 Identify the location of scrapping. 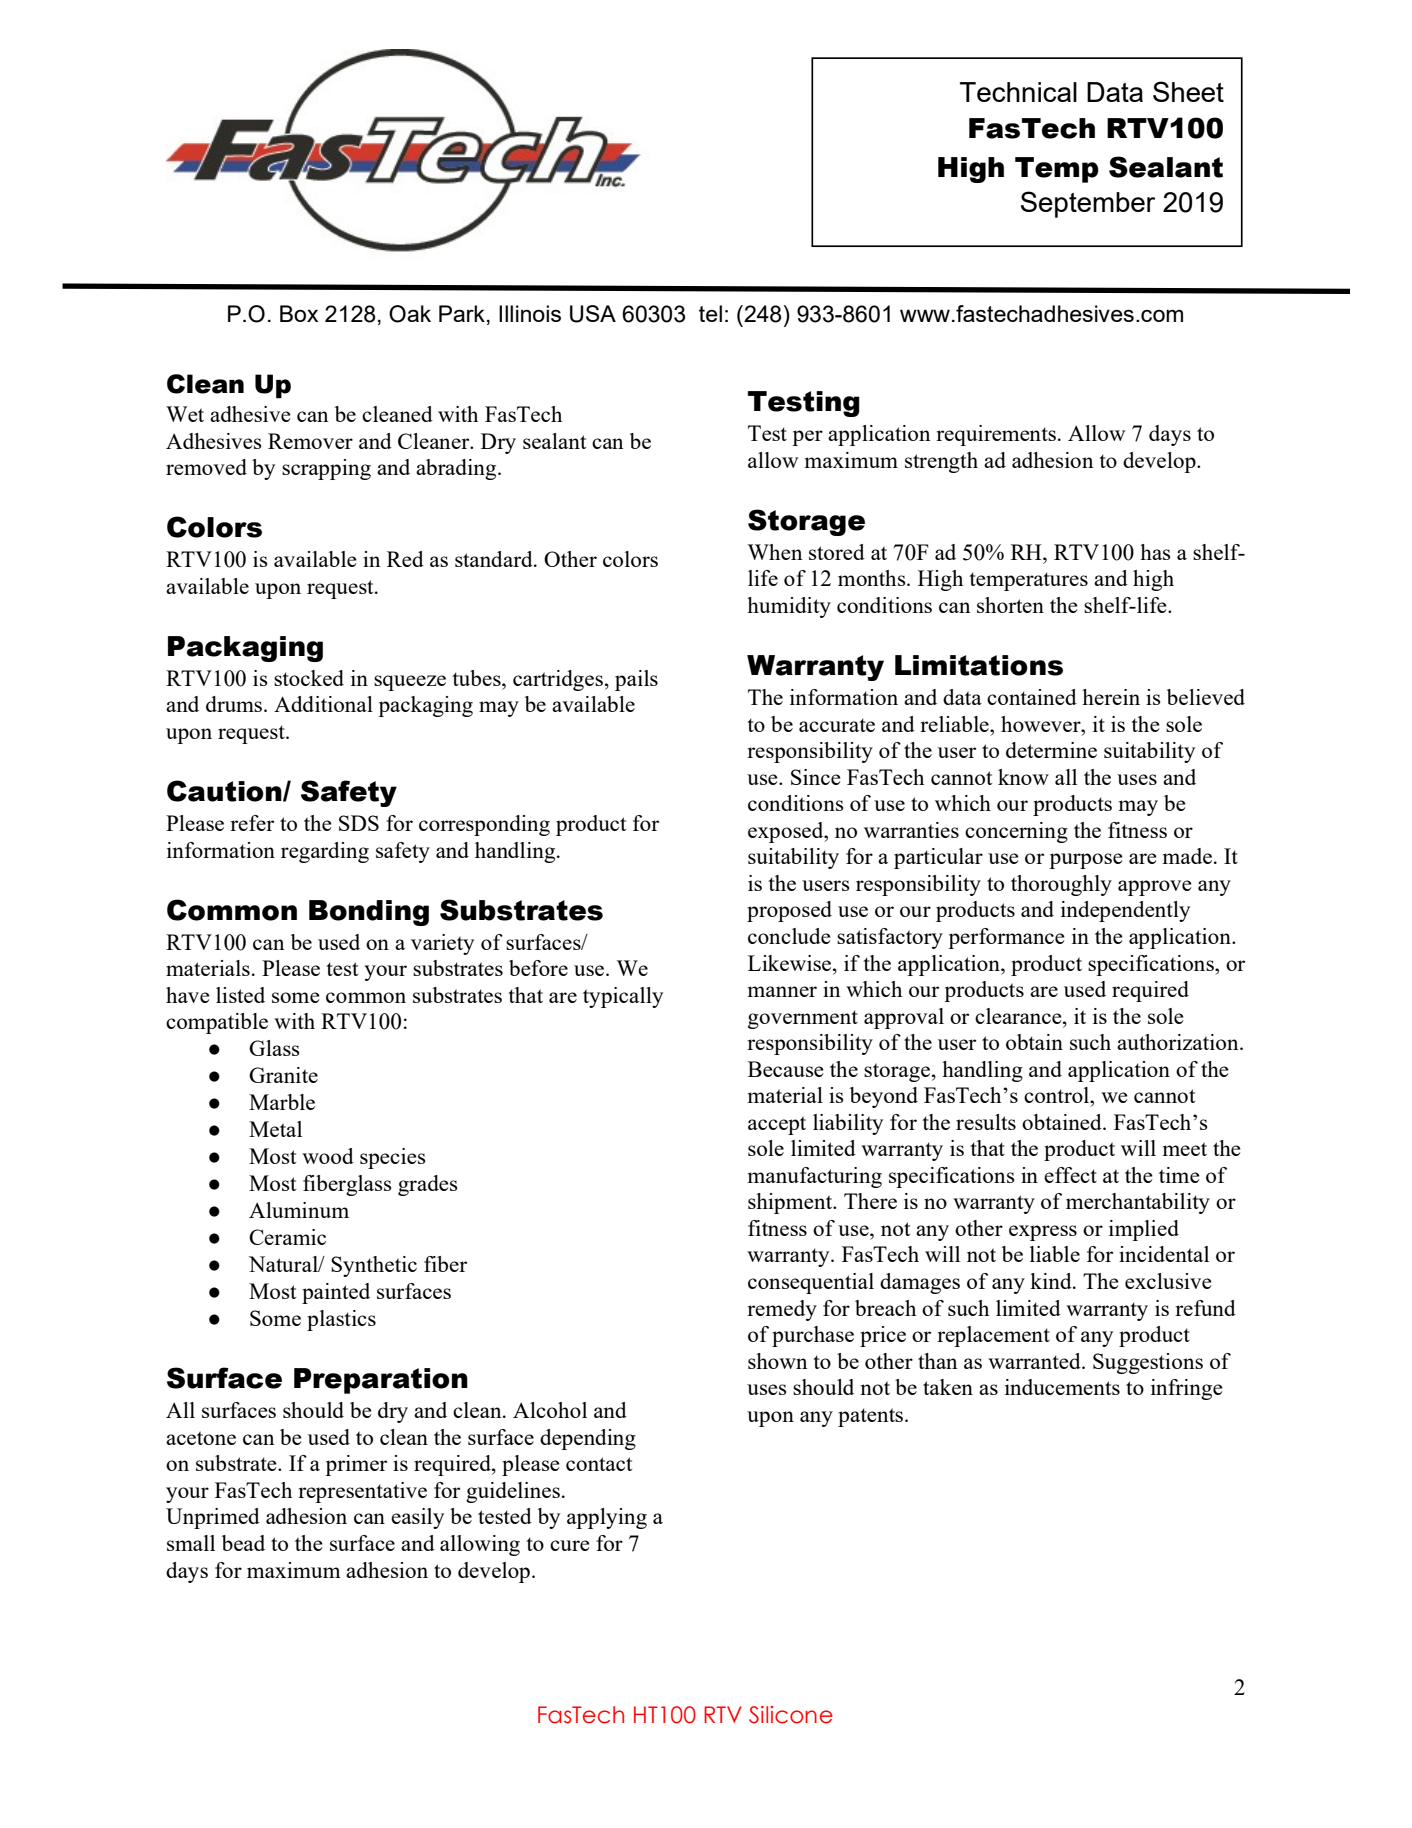
(326, 469).
